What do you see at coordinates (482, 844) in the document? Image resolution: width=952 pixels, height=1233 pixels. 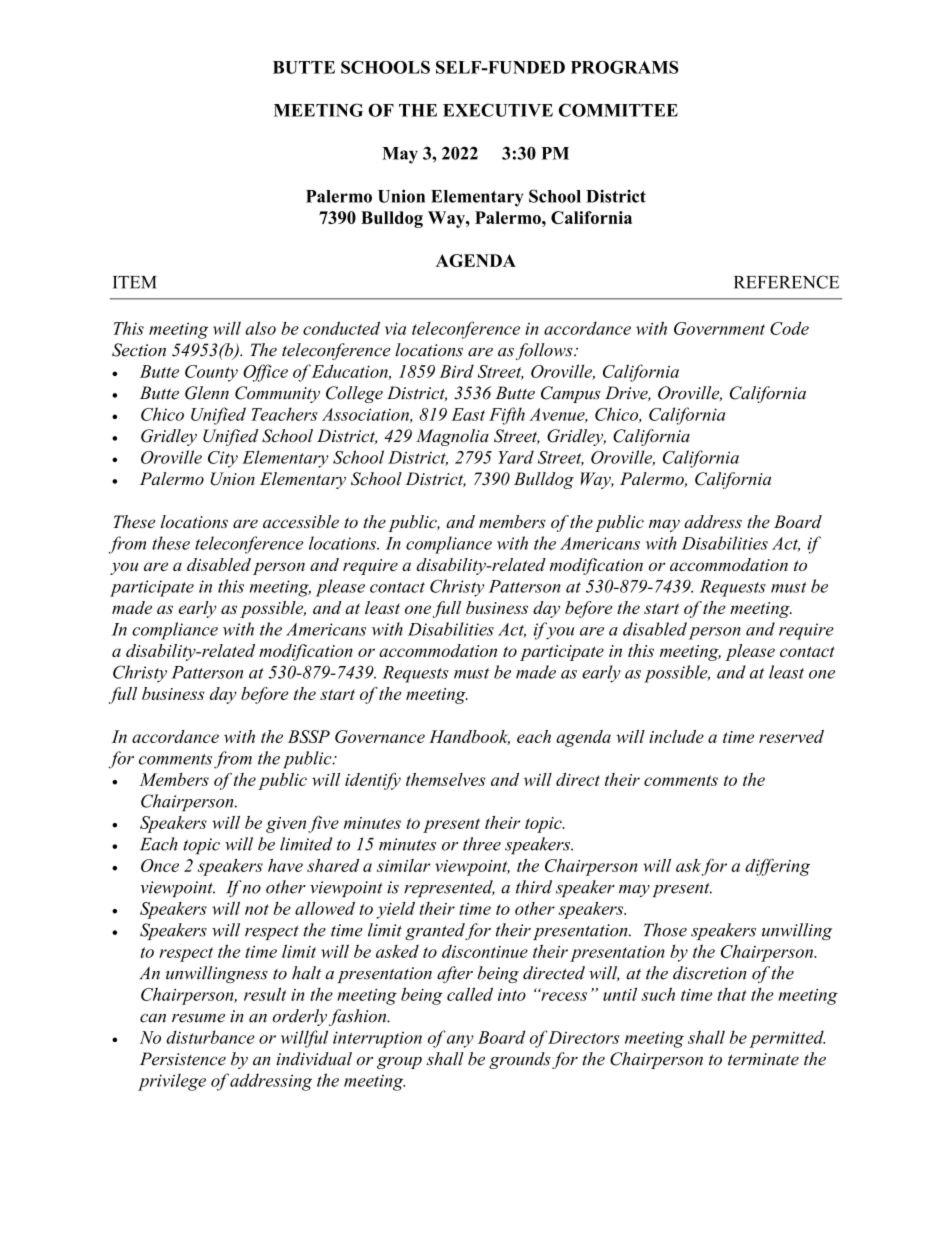 I see `three` at bounding box center [482, 844].
